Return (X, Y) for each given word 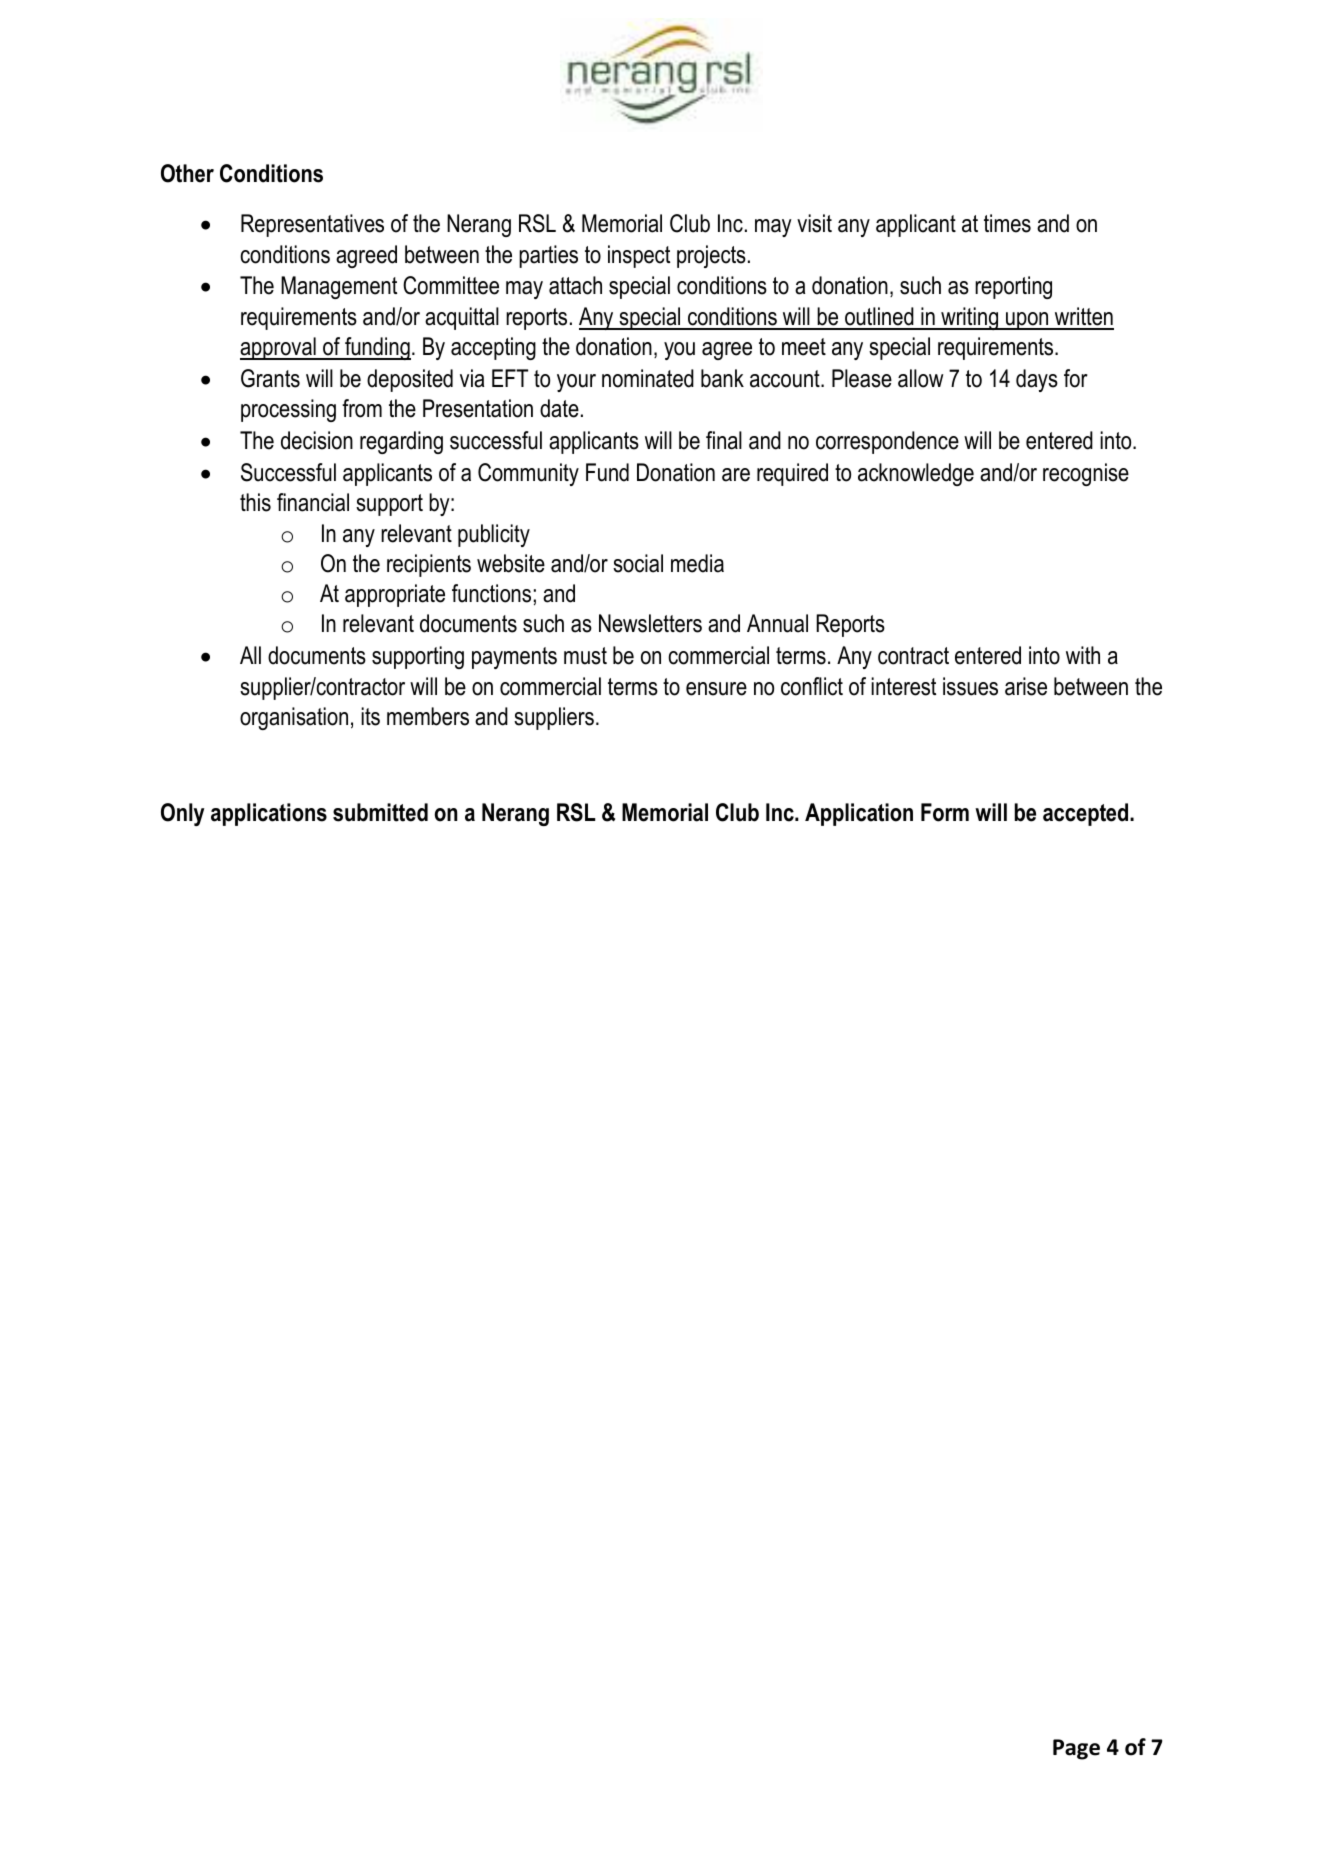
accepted (1087, 814)
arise (1026, 686)
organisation (294, 718)
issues (970, 686)
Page (1076, 1749)
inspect (639, 256)
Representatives (312, 225)
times (1007, 223)
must (585, 656)
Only (182, 814)
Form (945, 812)
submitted (380, 812)
